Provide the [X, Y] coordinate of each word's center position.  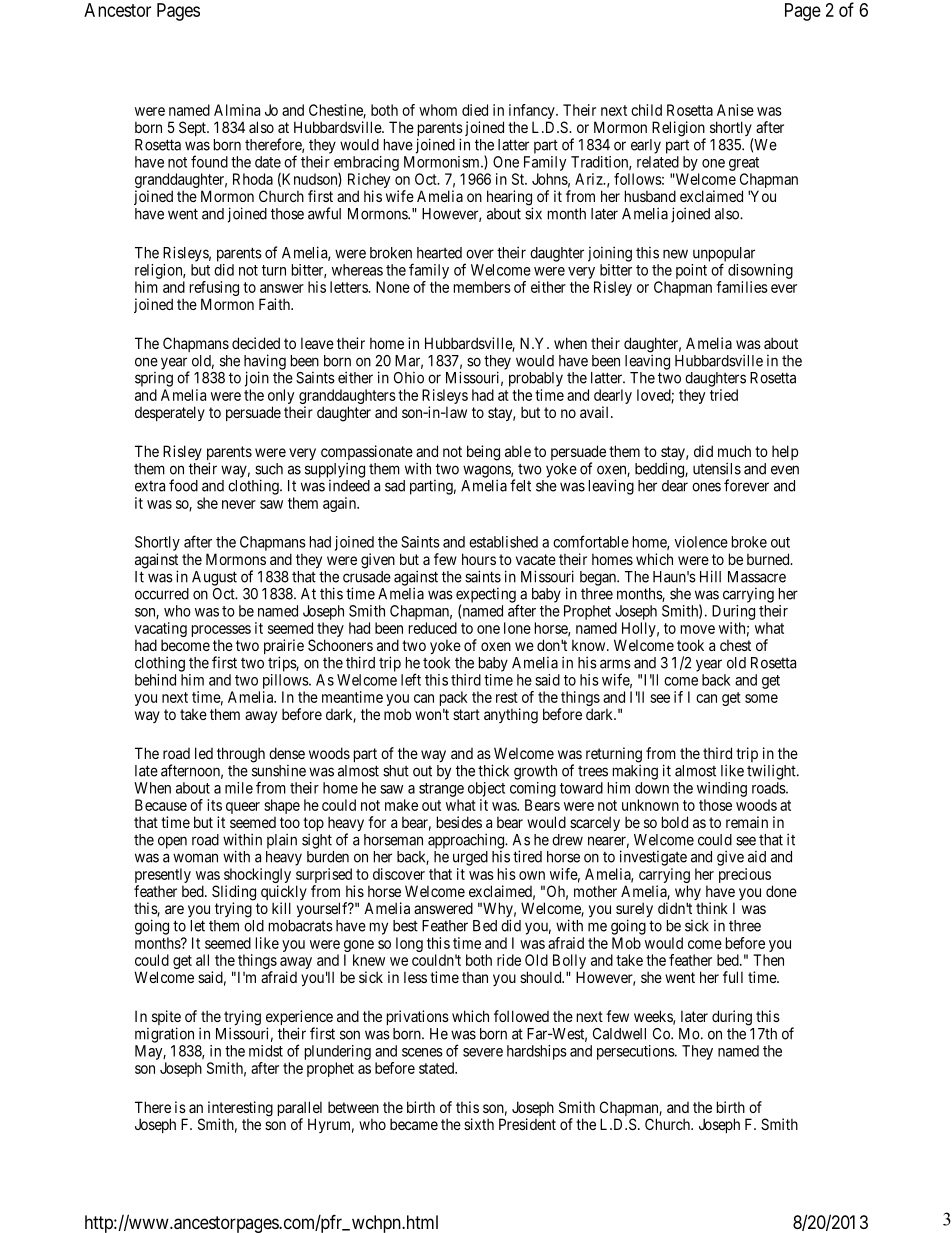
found [209, 161]
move [698, 629]
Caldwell [619, 1034]
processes [221, 632]
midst [266, 1051]
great [744, 164]
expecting [486, 596]
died [475, 110]
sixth [479, 1124]
